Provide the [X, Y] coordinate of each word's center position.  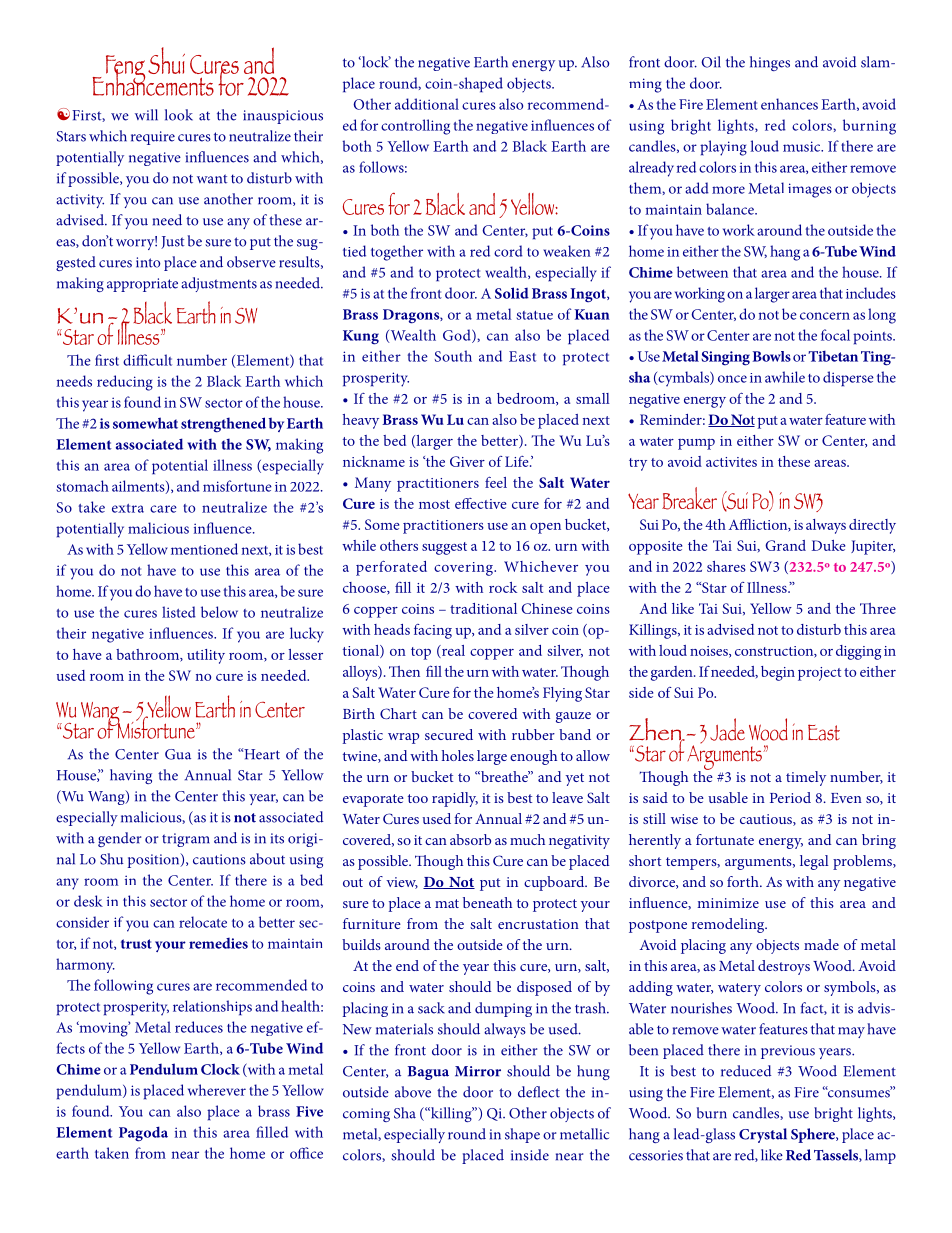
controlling [415, 127]
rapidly [455, 799]
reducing [125, 383]
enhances [789, 104]
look [179, 115]
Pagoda [143, 1134]
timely [806, 778]
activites [731, 462]
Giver [467, 461]
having [131, 776]
